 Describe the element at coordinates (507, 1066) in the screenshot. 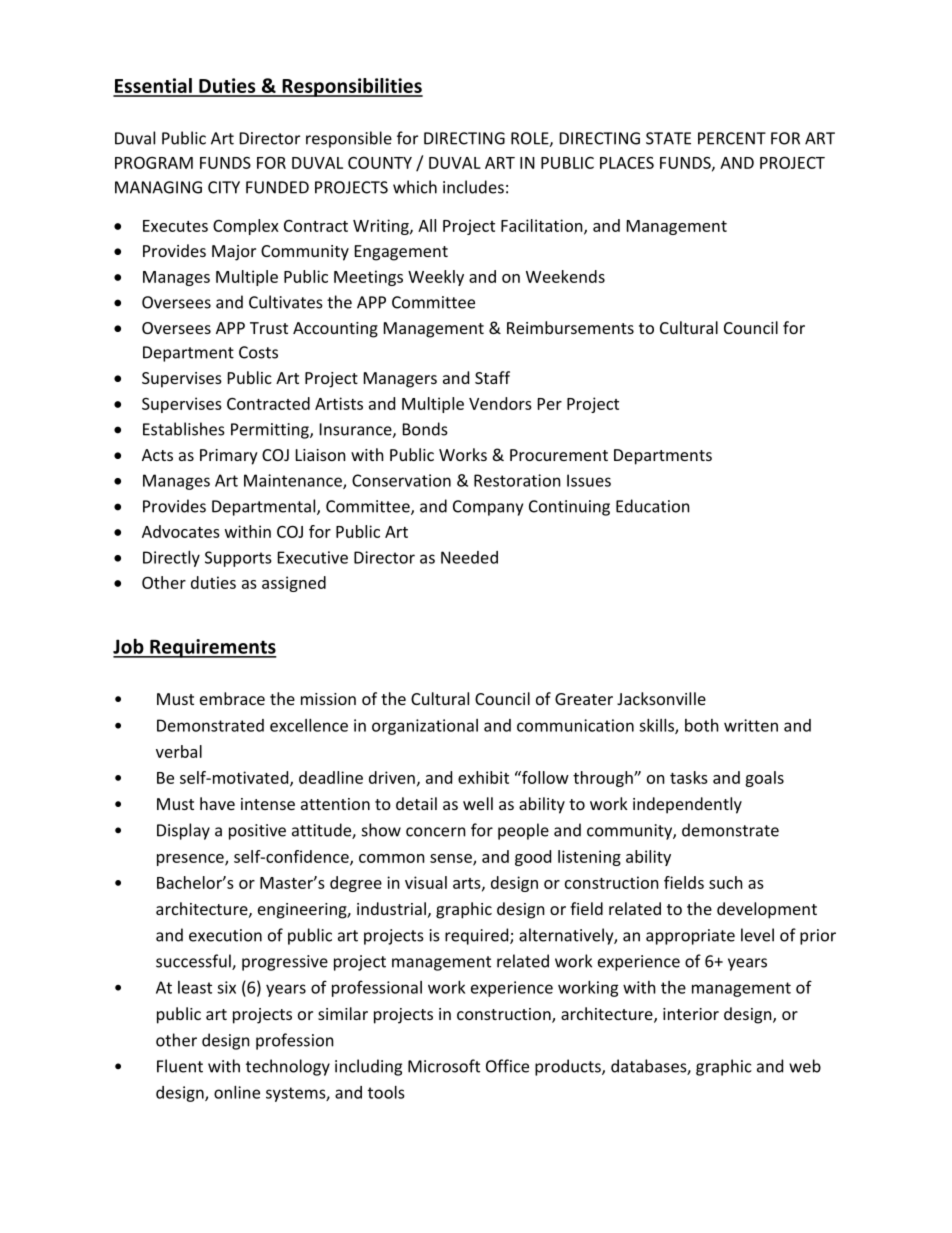

I see `Office` at that location.
